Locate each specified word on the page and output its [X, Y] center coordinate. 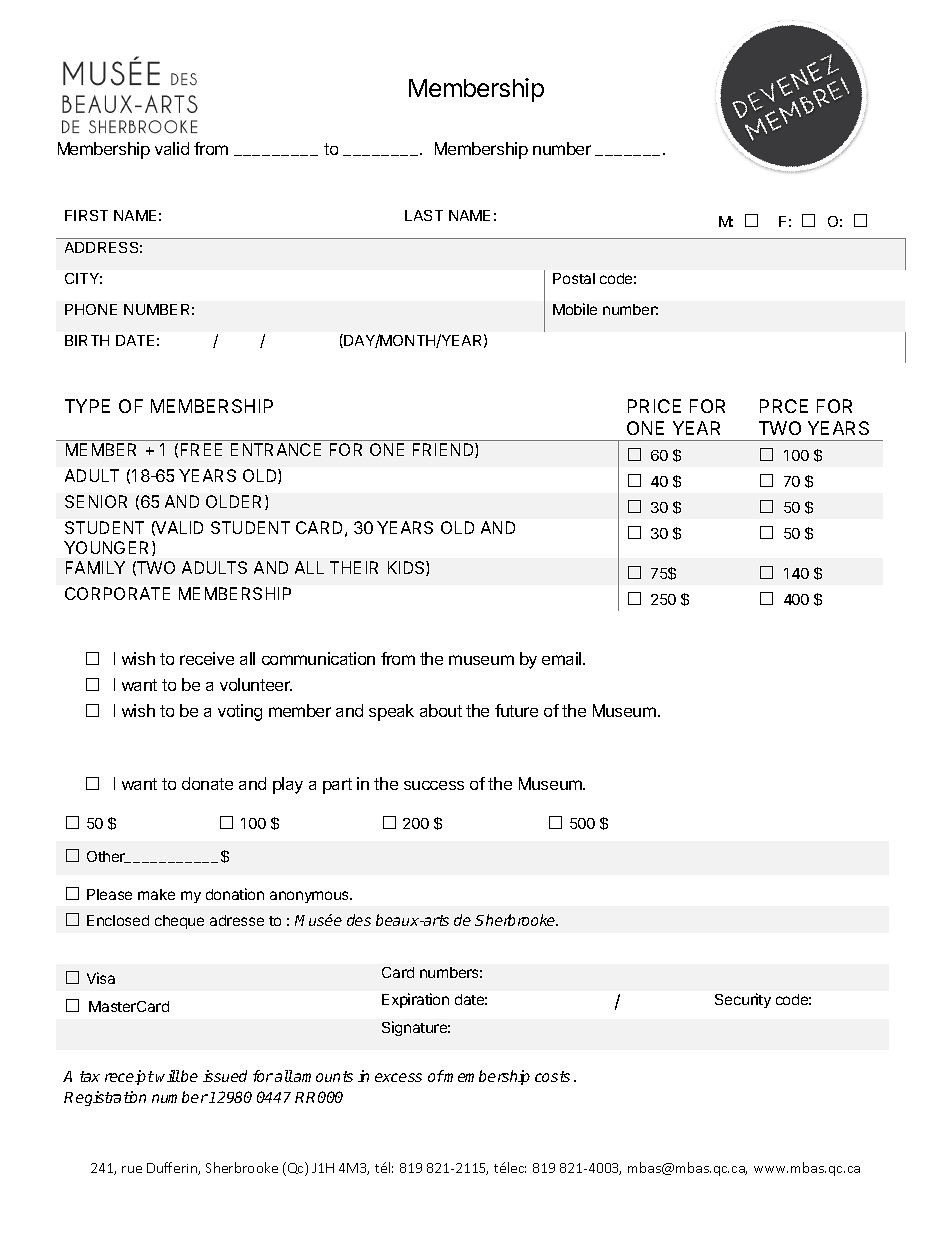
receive [207, 658]
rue [132, 1169]
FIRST [86, 215]
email [563, 658]
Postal [574, 278]
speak [391, 712]
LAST [424, 215]
